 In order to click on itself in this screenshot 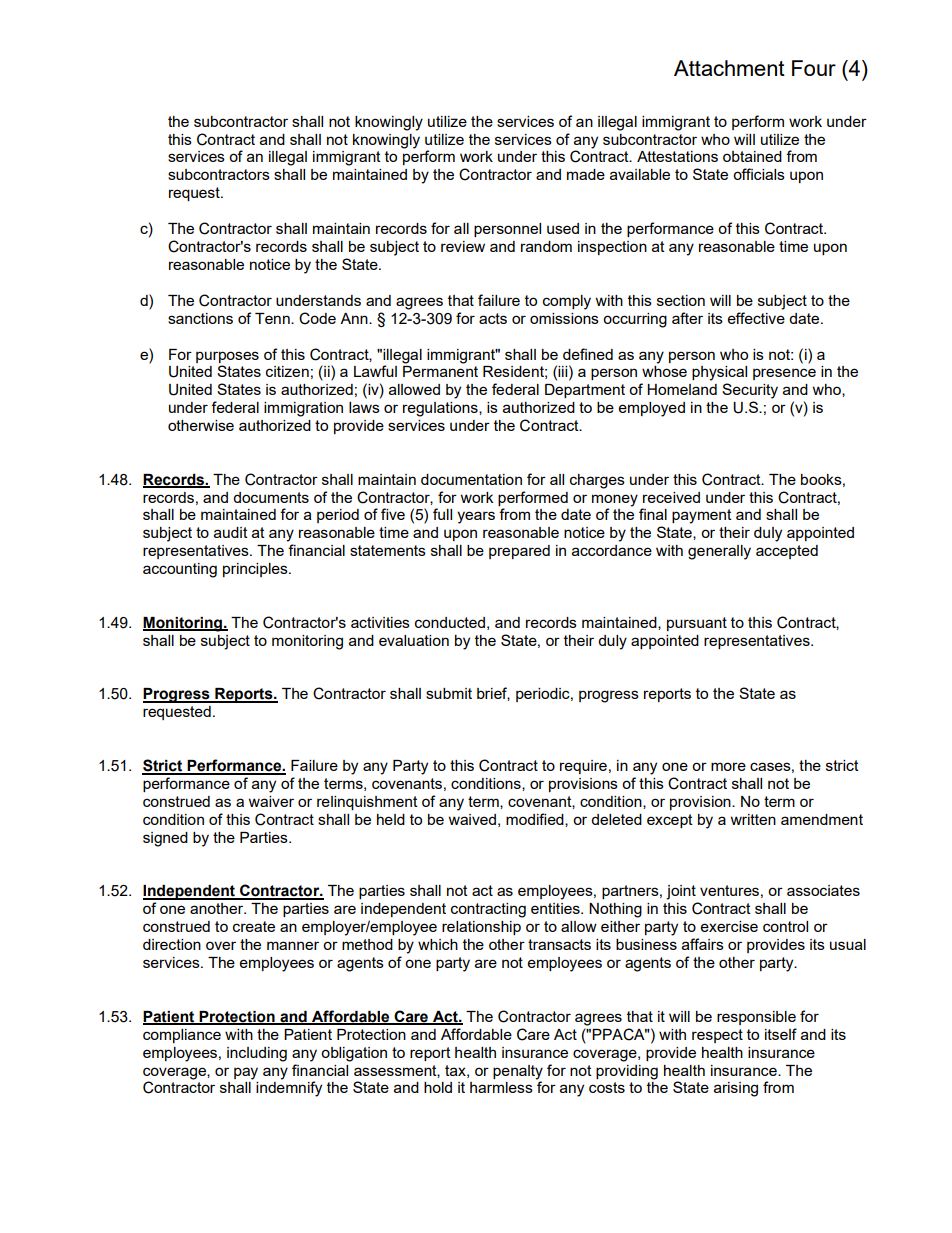, I will do `click(781, 1034)`.
